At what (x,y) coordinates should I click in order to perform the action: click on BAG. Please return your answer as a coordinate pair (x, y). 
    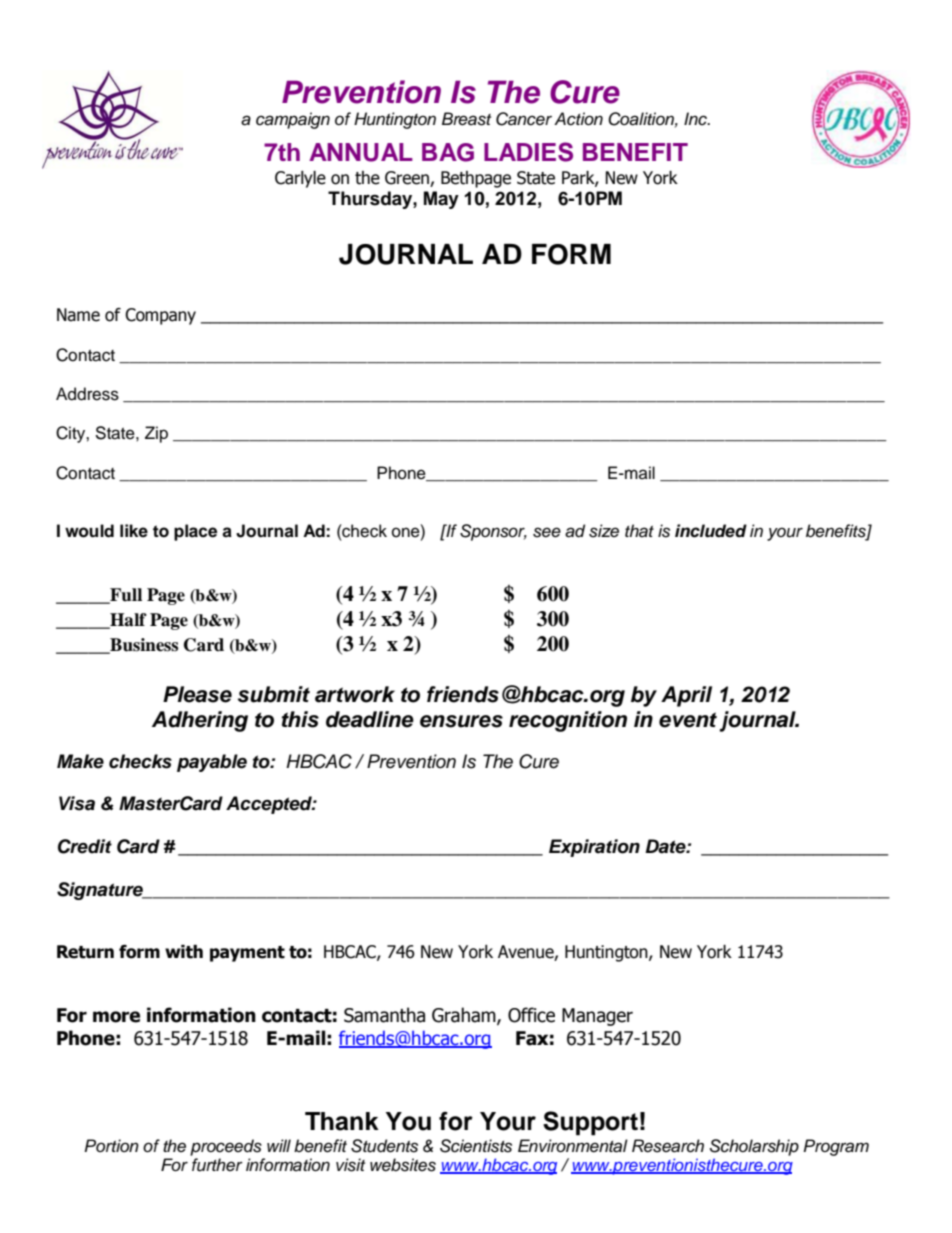
    Looking at the image, I should click on (448, 152).
